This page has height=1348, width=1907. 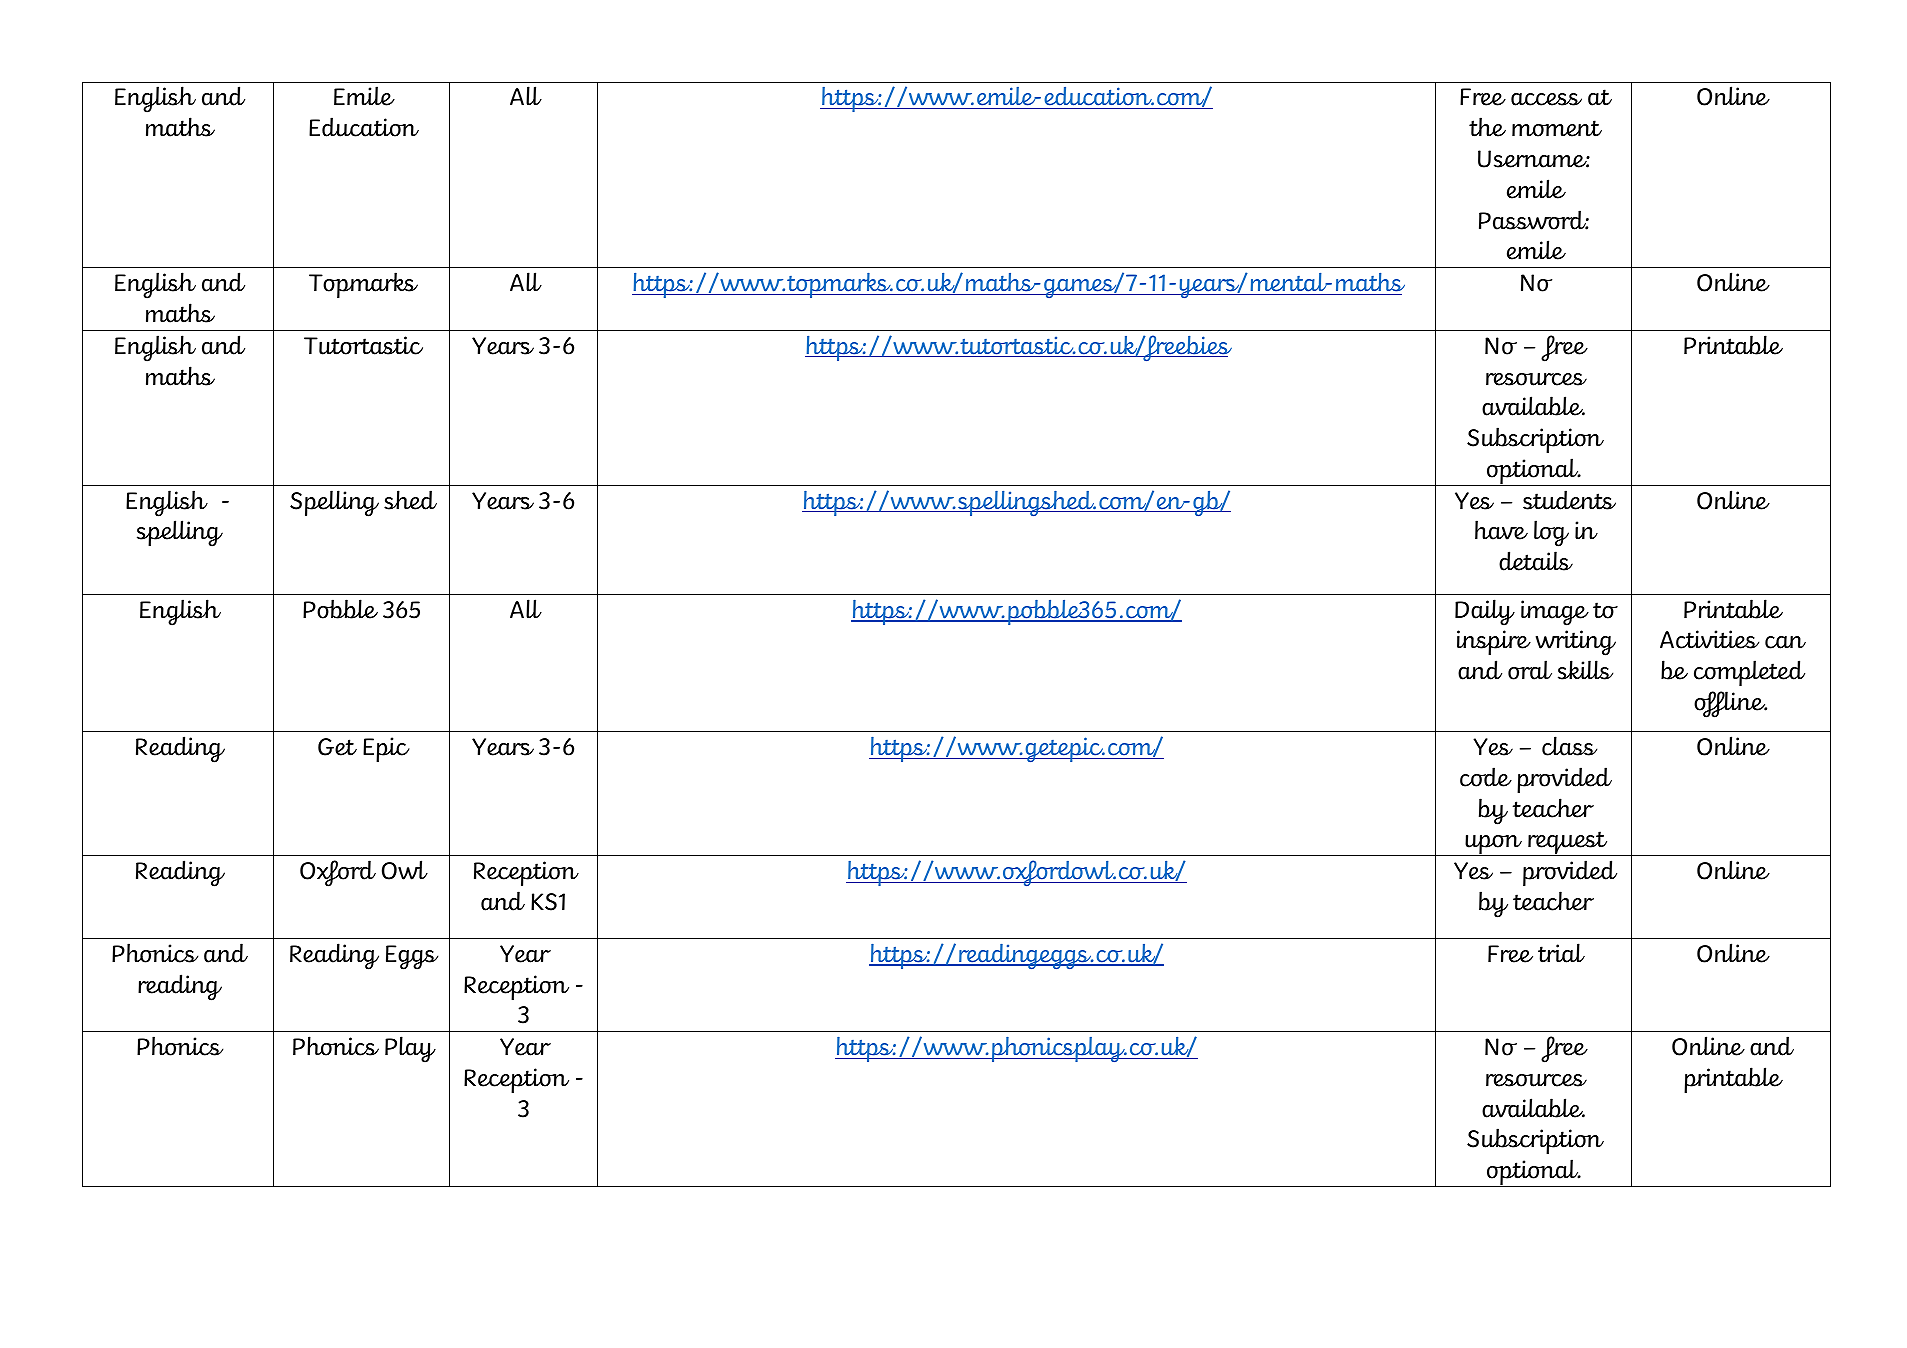 What do you see at coordinates (1749, 673) in the page?
I see `completed` at bounding box center [1749, 673].
